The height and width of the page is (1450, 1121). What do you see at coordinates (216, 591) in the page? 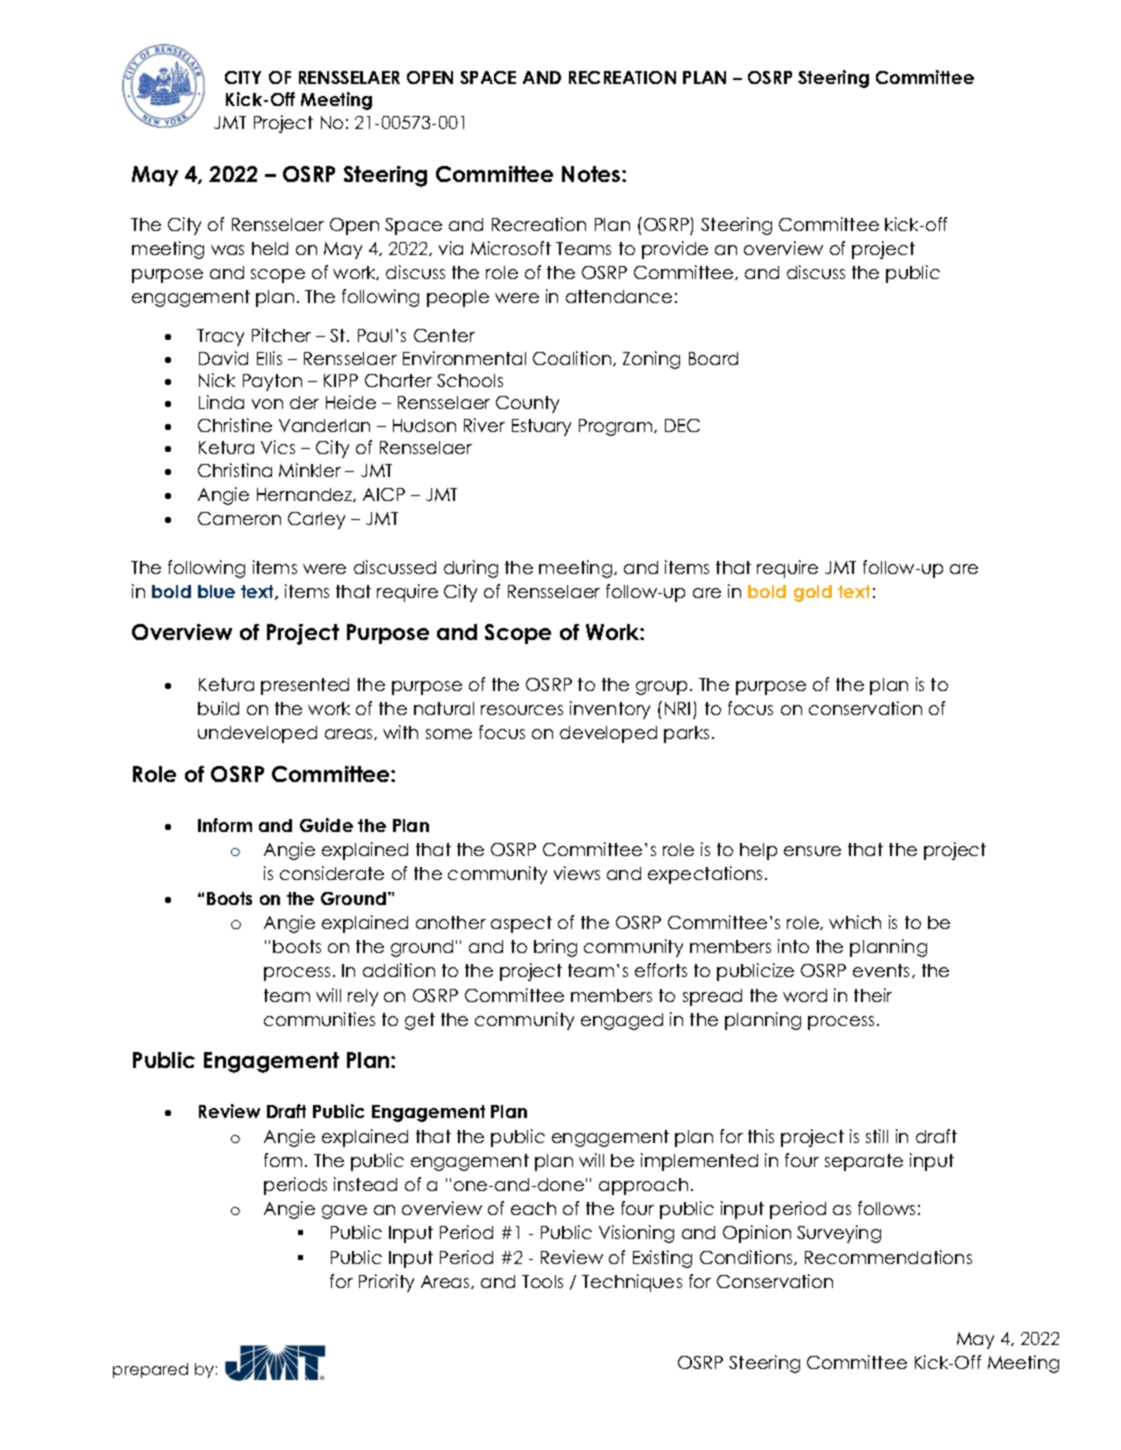
I see `blue` at bounding box center [216, 591].
